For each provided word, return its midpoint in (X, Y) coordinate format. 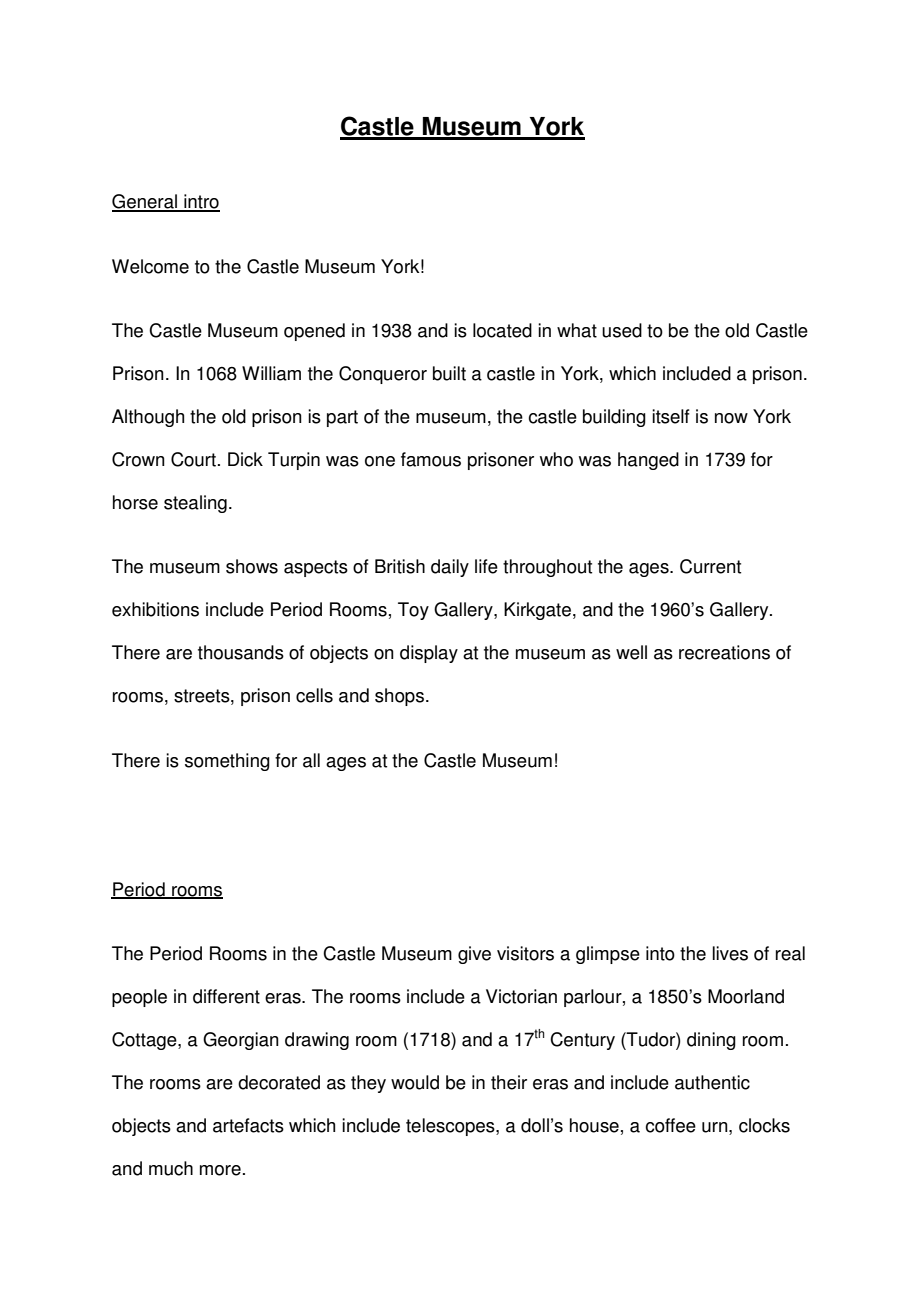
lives (730, 953)
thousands (241, 652)
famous (431, 459)
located (502, 330)
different (226, 996)
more (220, 1170)
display (429, 654)
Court (193, 459)
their (509, 1082)
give (474, 955)
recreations (724, 652)
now (731, 418)
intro (201, 202)
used (622, 330)
